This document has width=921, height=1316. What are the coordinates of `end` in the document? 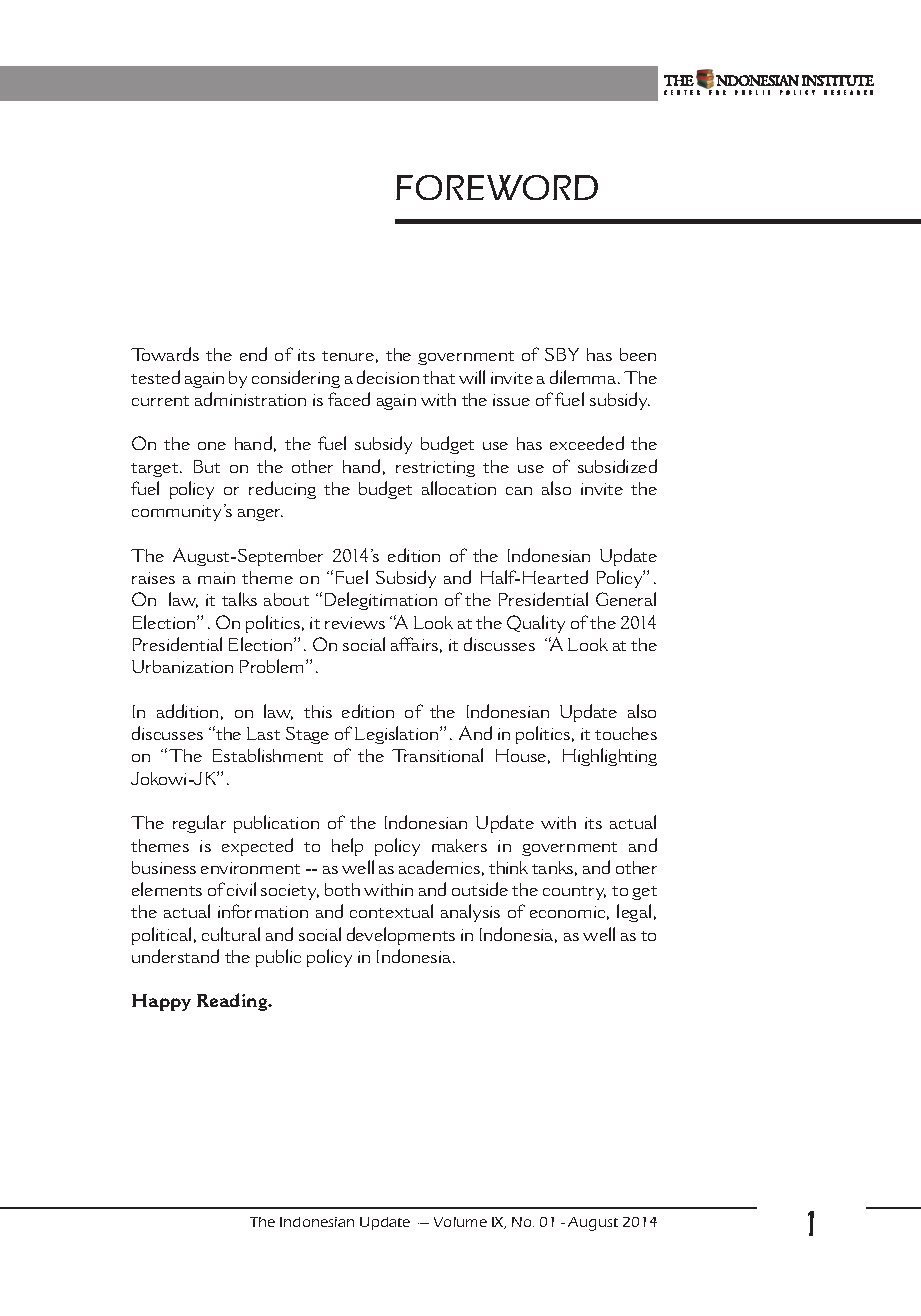 It's located at (253, 354).
